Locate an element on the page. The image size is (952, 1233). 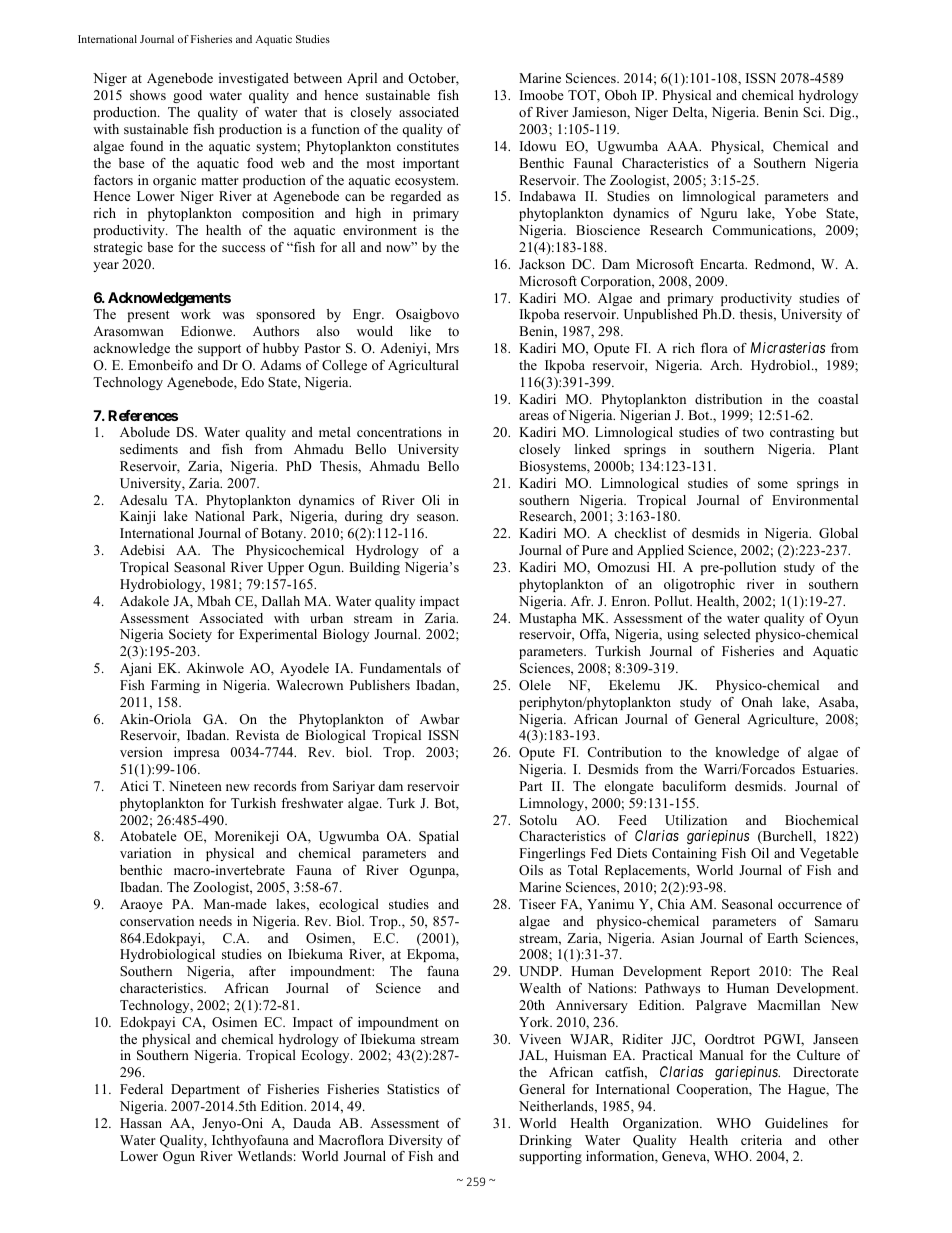
Society is located at coordinates (190, 635).
